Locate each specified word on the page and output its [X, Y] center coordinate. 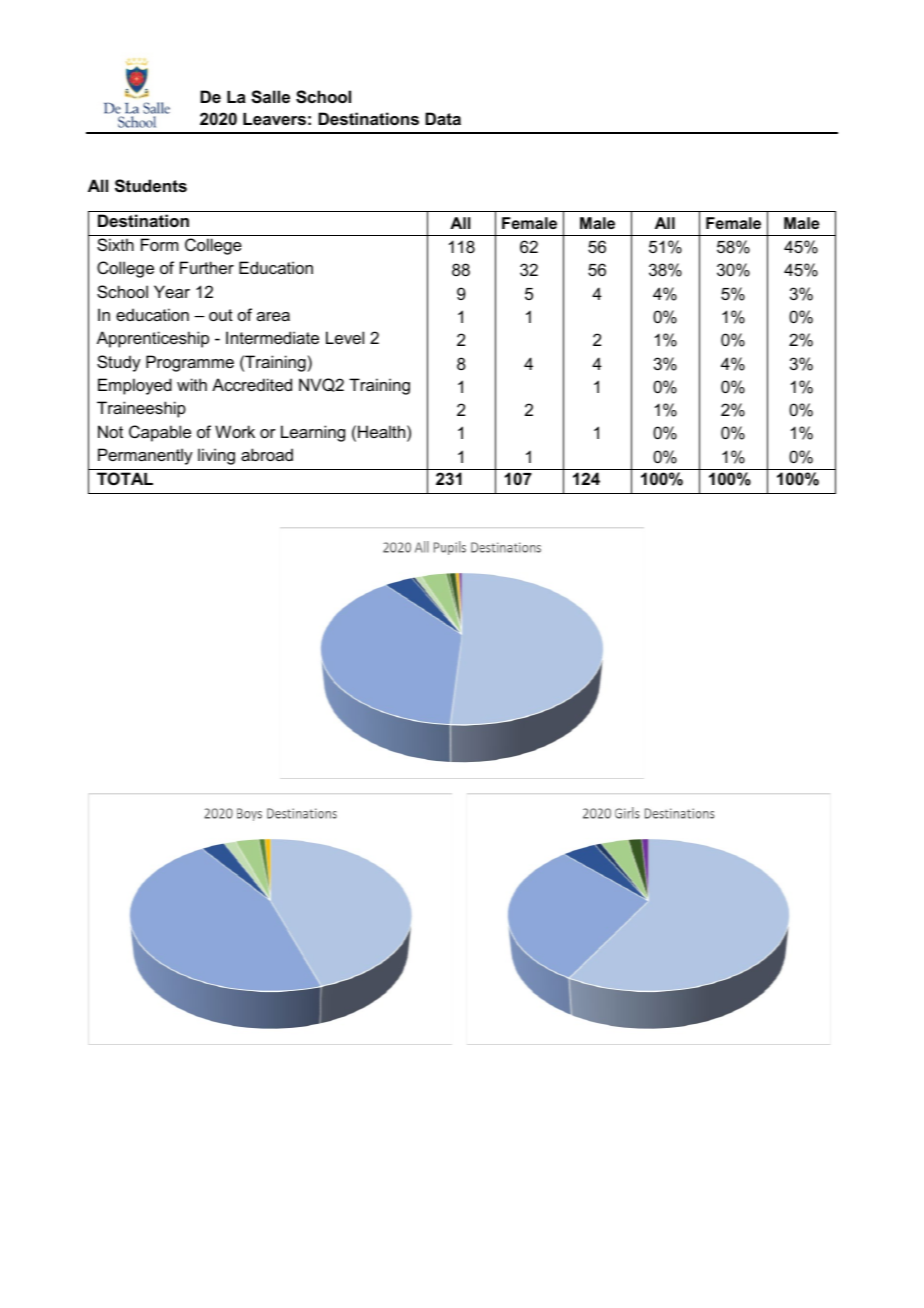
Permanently [145, 456]
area [273, 316]
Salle [270, 97]
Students [151, 186]
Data [443, 118]
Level [345, 337]
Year [172, 291]
